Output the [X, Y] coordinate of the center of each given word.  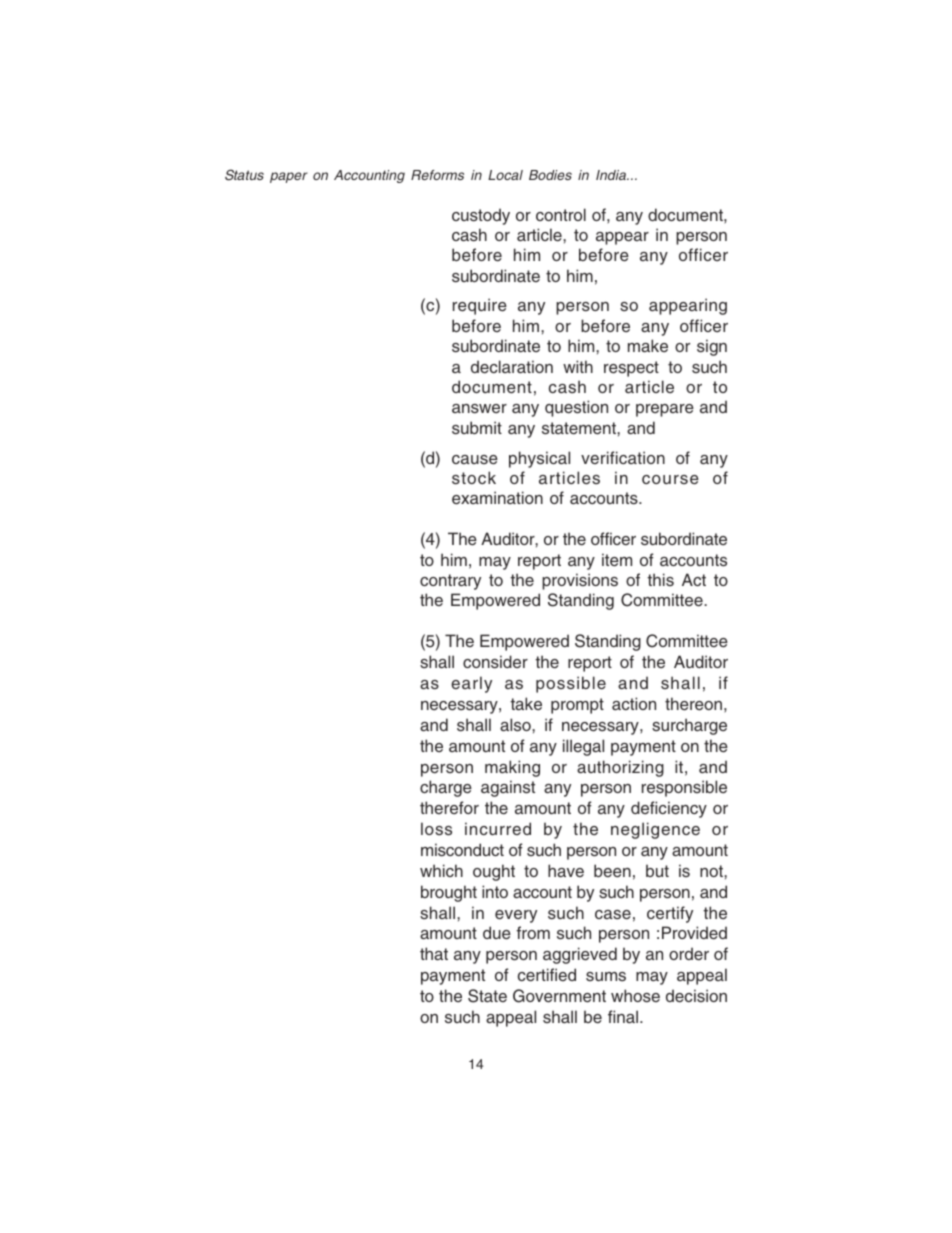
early [471, 684]
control [561, 214]
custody [481, 216]
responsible [684, 788]
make [648, 345]
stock [474, 478]
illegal [583, 747]
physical [539, 459]
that [434, 953]
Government [559, 996]
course [670, 480]
